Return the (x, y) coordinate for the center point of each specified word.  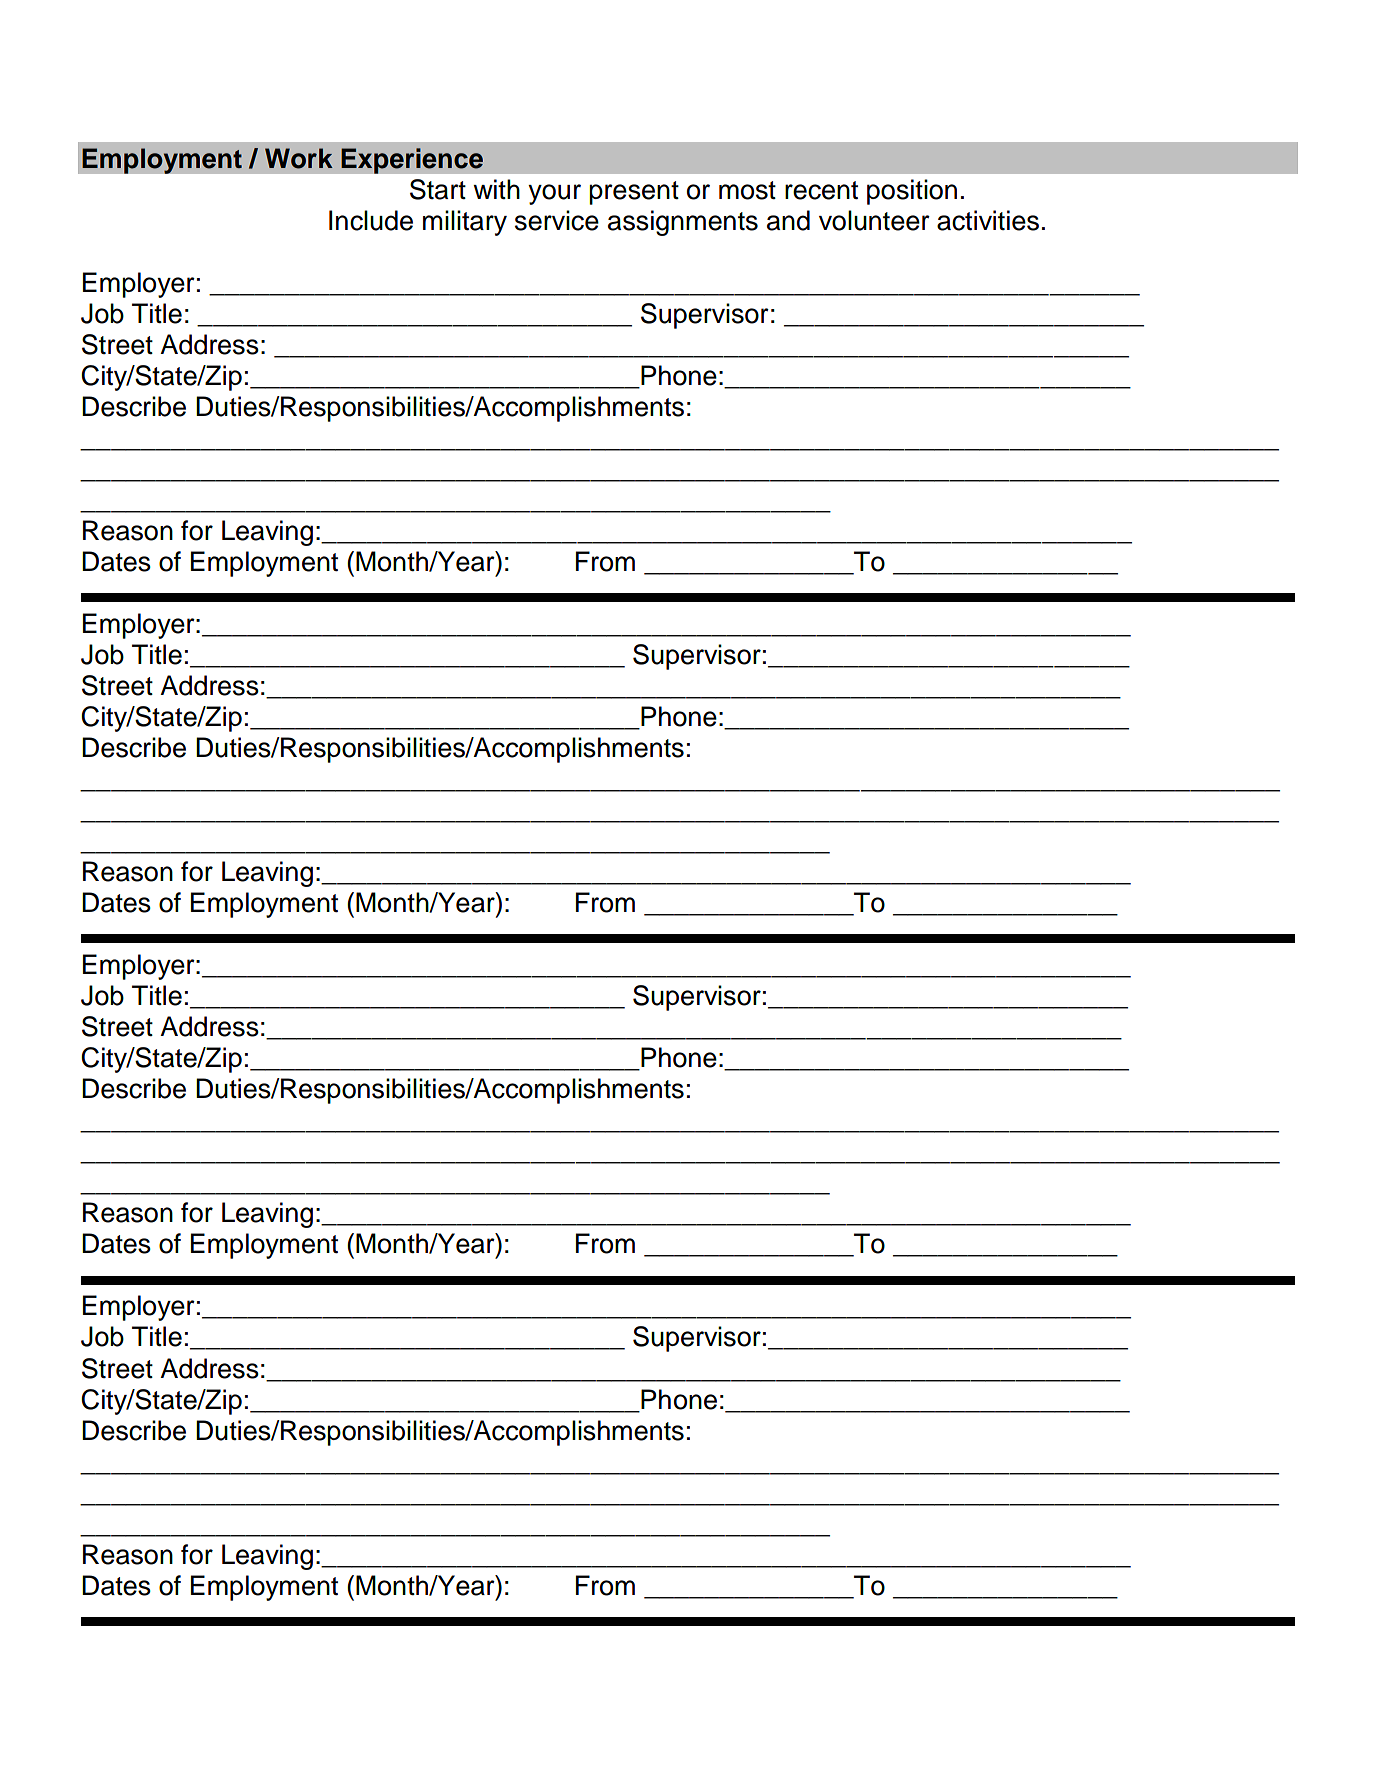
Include (371, 220)
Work (299, 158)
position (912, 192)
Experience (412, 161)
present (634, 193)
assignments (683, 223)
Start (438, 189)
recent (821, 190)
